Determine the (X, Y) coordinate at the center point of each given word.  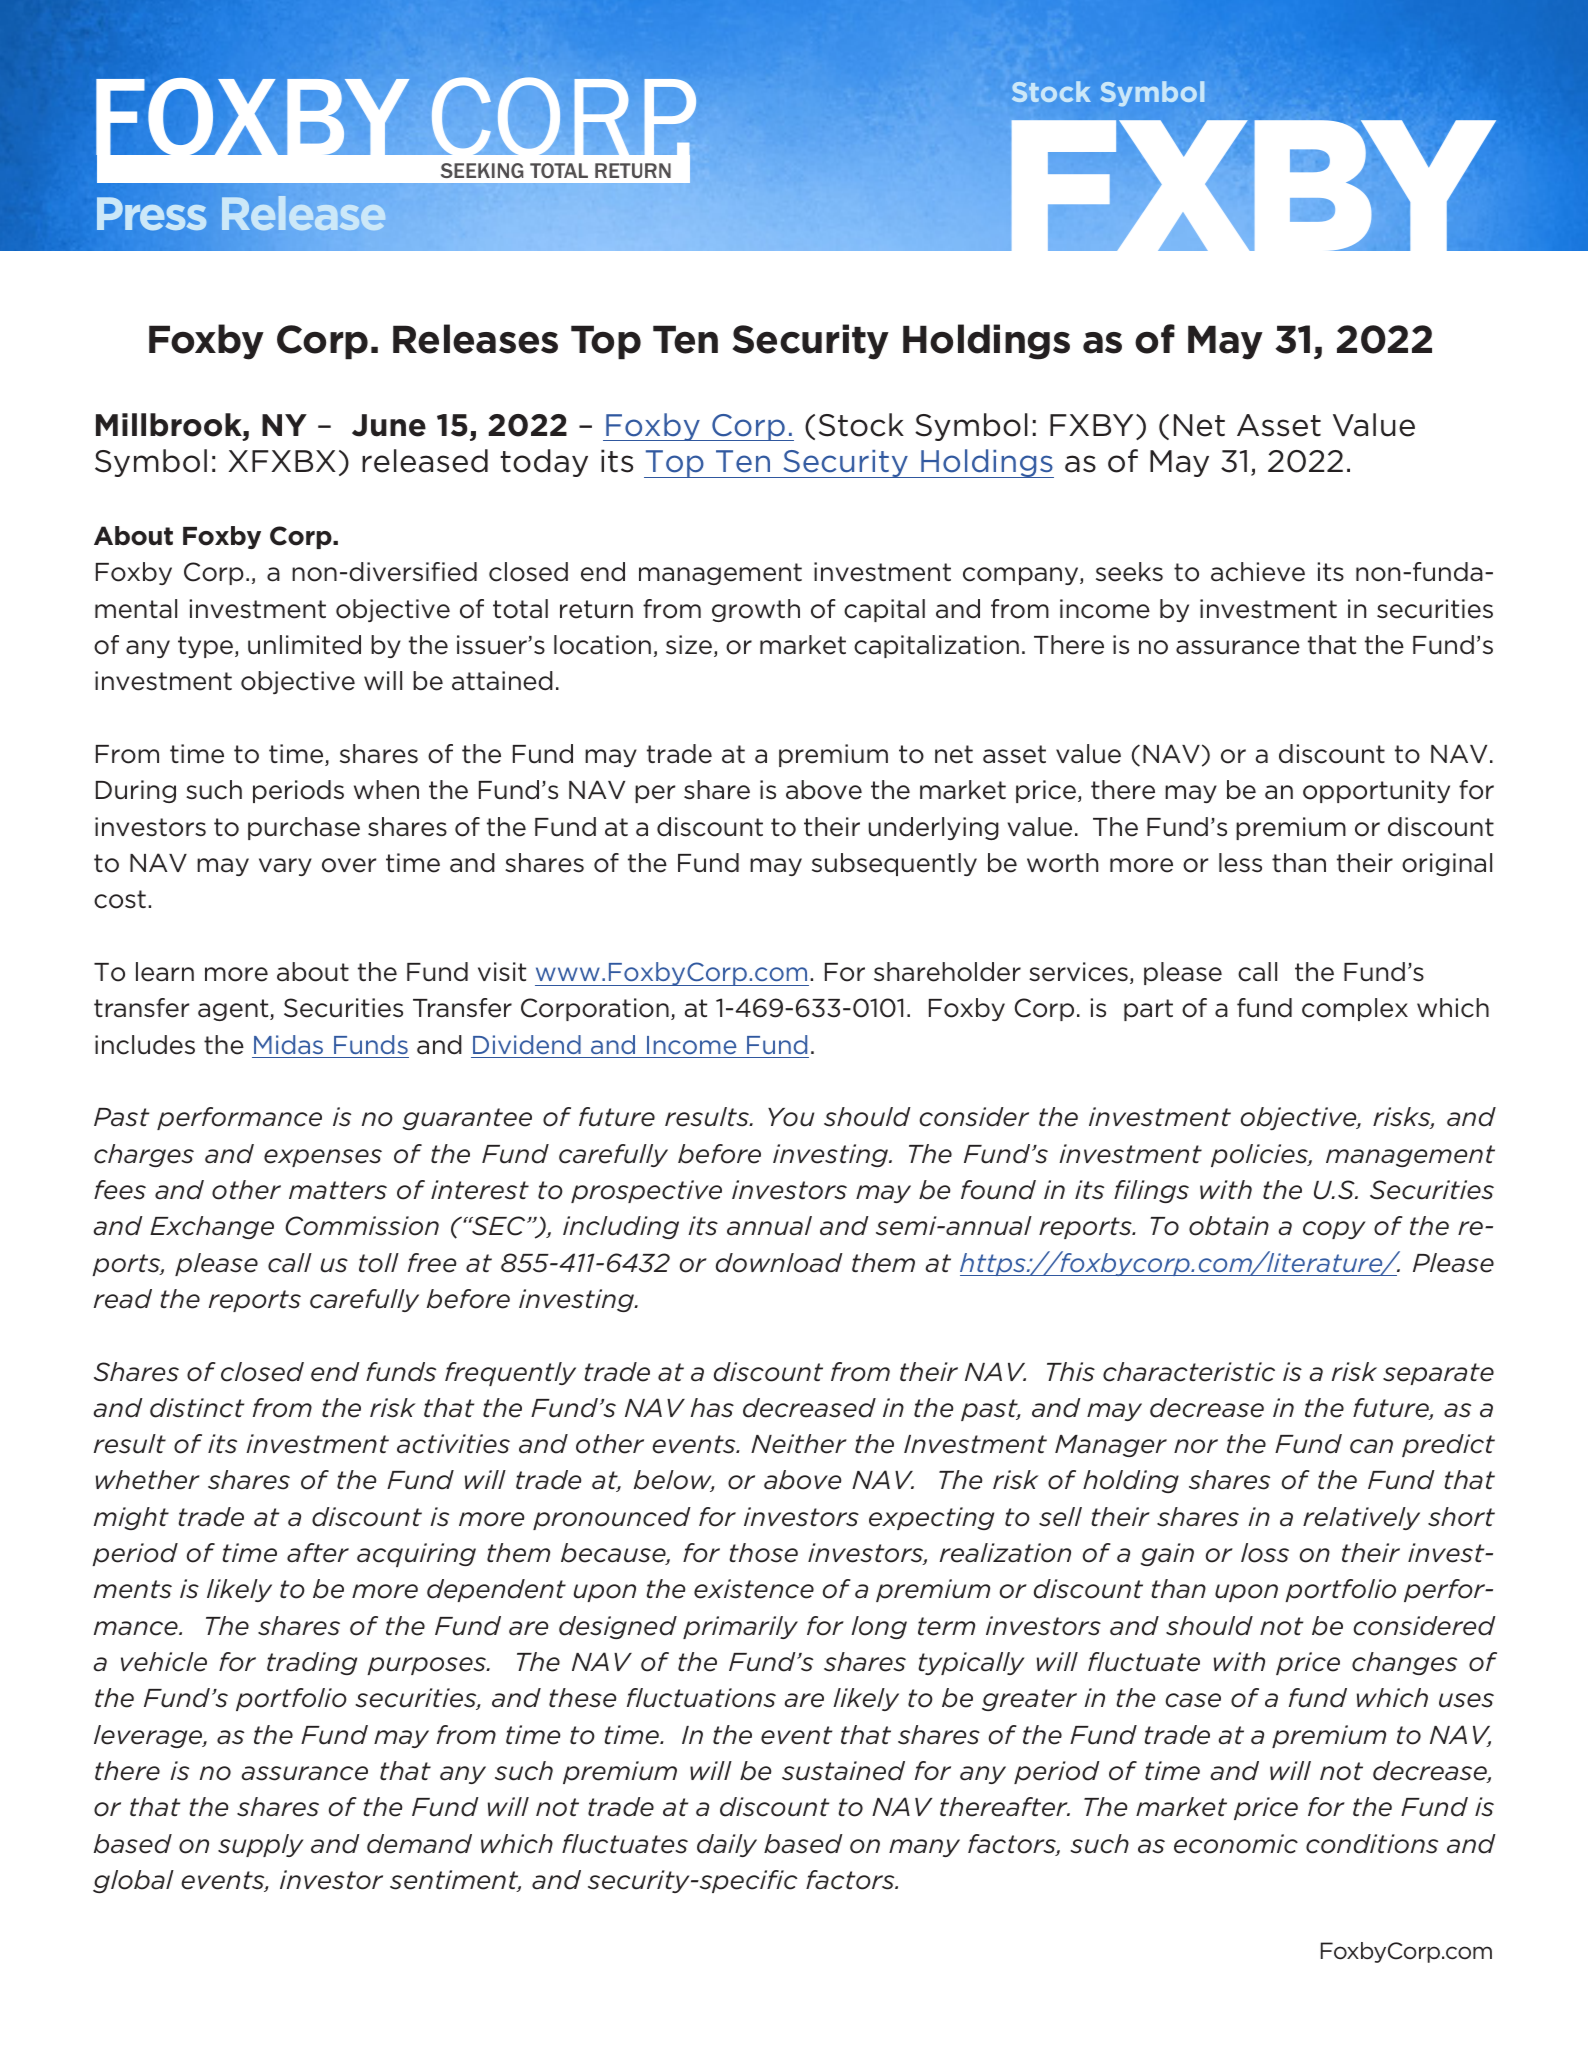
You (791, 1117)
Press (152, 213)
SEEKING (482, 170)
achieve (1258, 572)
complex (1355, 1009)
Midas (288, 1044)
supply (260, 1845)
